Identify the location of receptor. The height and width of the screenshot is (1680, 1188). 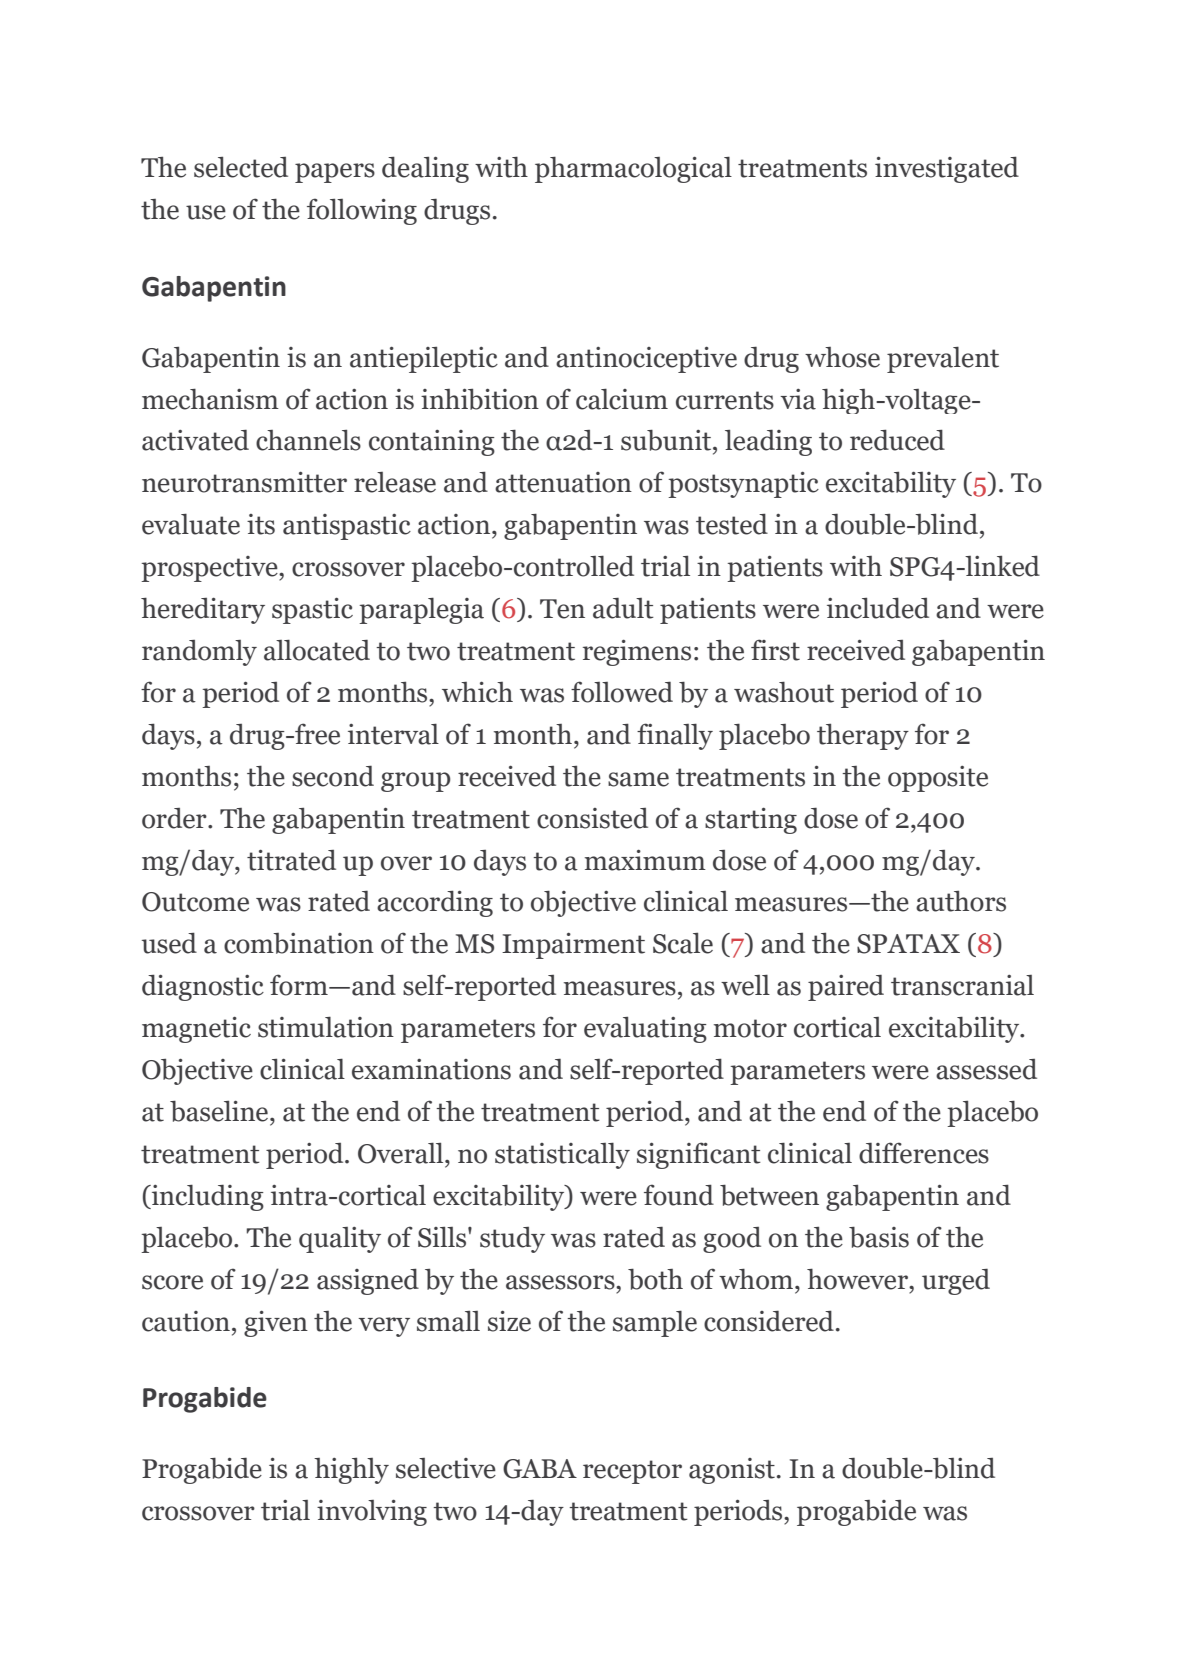
(632, 1472).
